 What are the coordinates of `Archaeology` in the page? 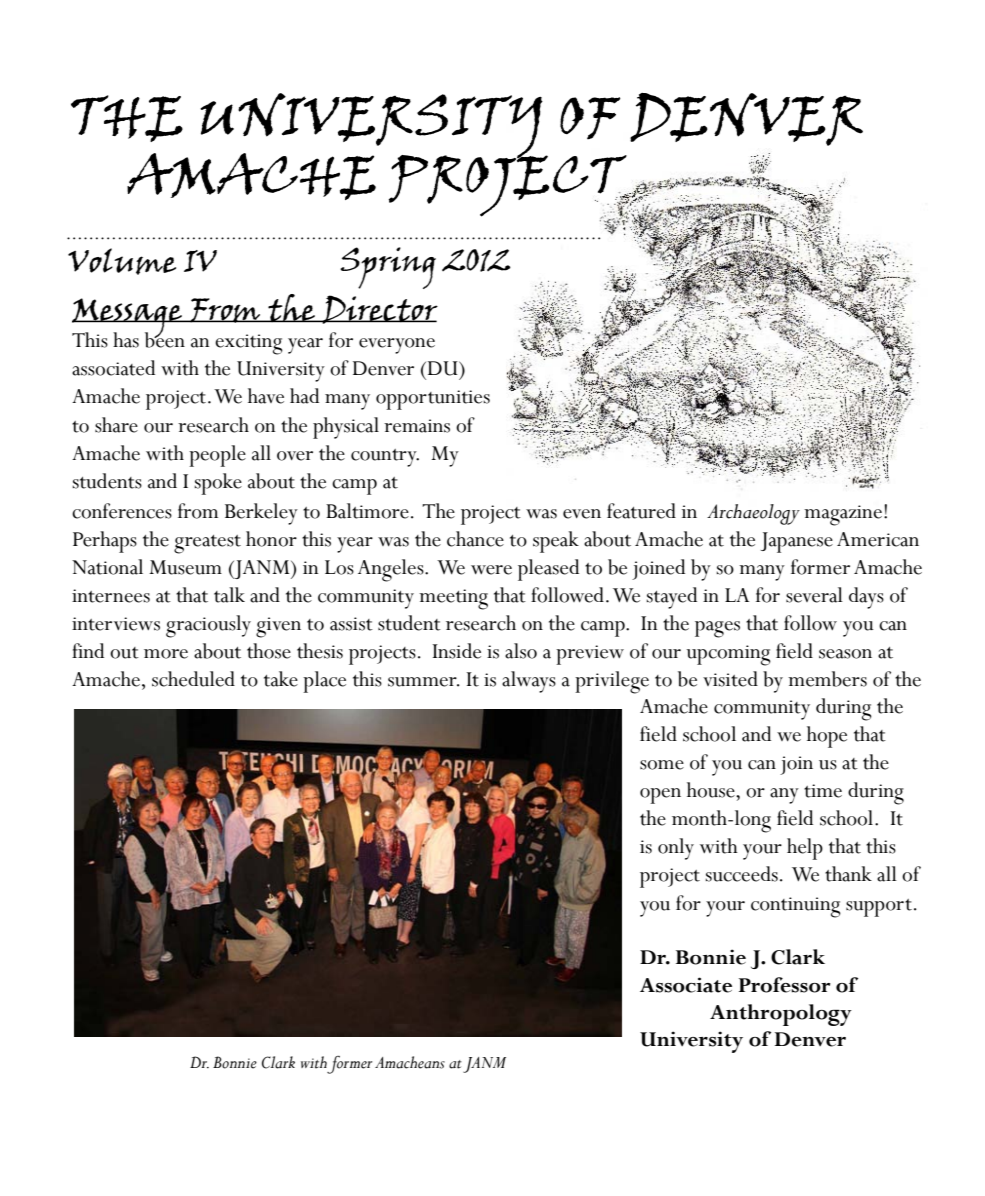 It's located at (753, 514).
